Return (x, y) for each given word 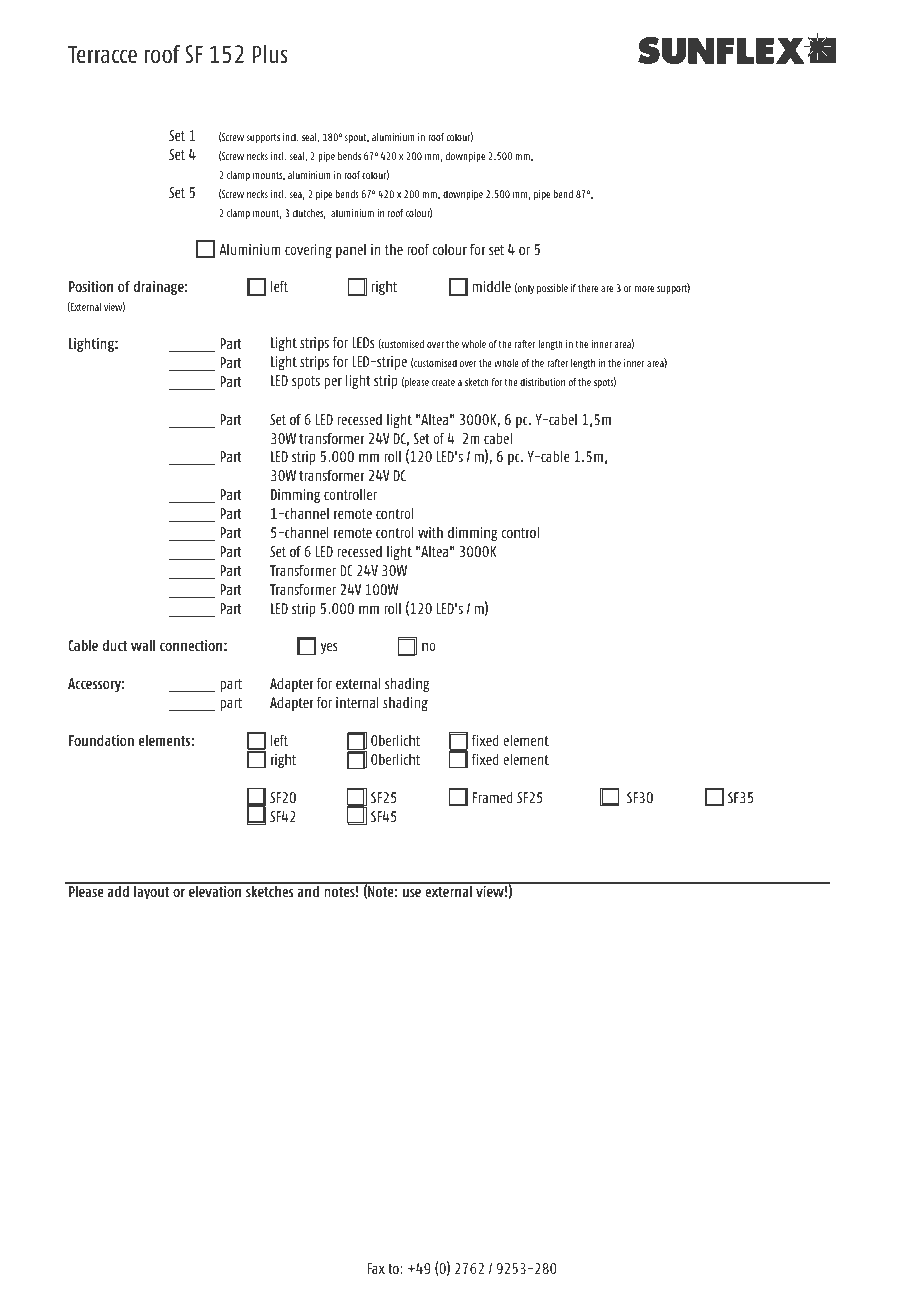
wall (143, 645)
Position (91, 286)
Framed (493, 797)
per (333, 383)
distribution (542, 382)
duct (114, 645)
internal (357, 702)
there (588, 288)
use (412, 892)
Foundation (101, 740)
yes (328, 648)
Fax (376, 1268)
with (430, 532)
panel (351, 251)
